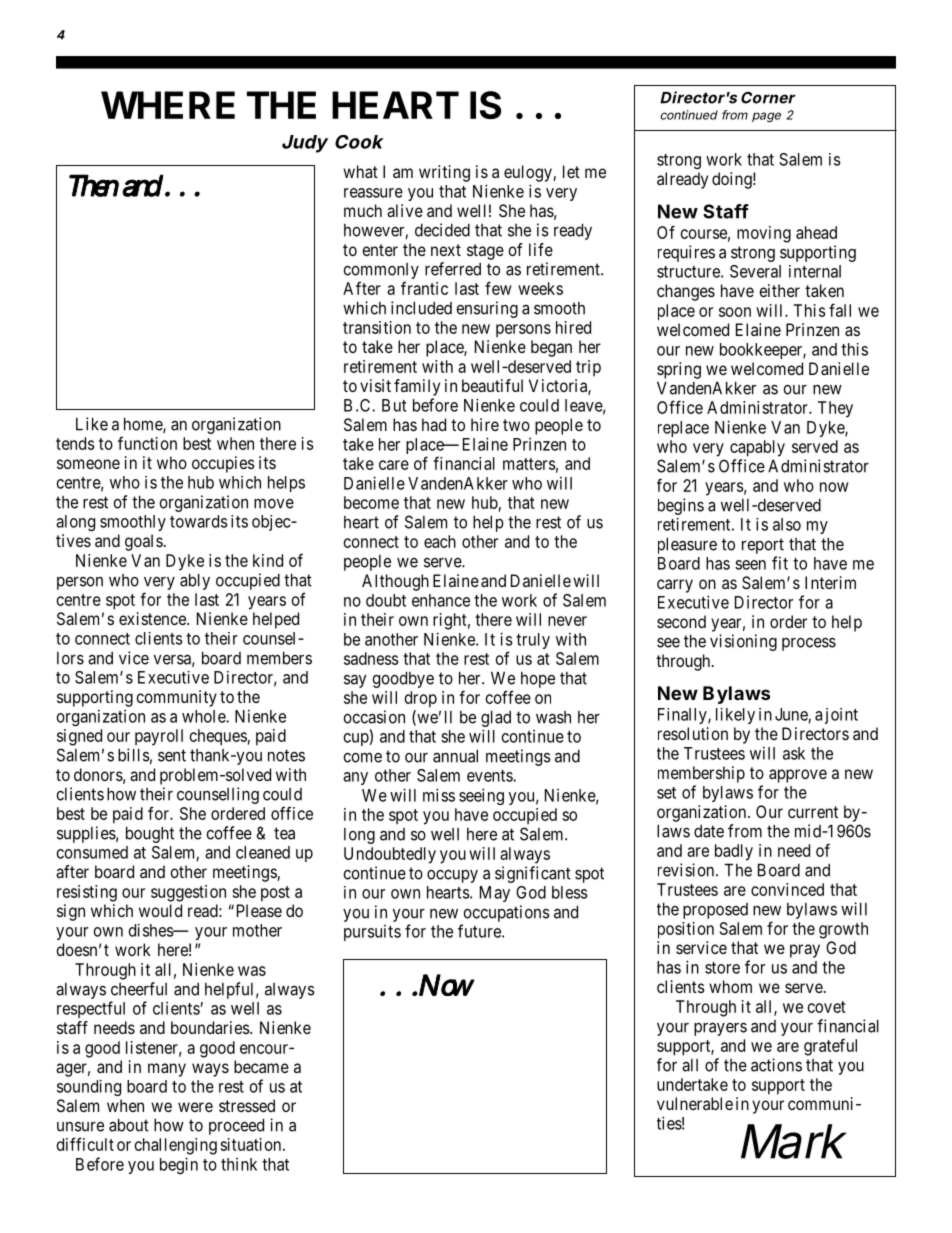 The height and width of the screenshot is (1233, 952). Describe the element at coordinates (247, 1105) in the screenshot. I see `stressed` at that location.
